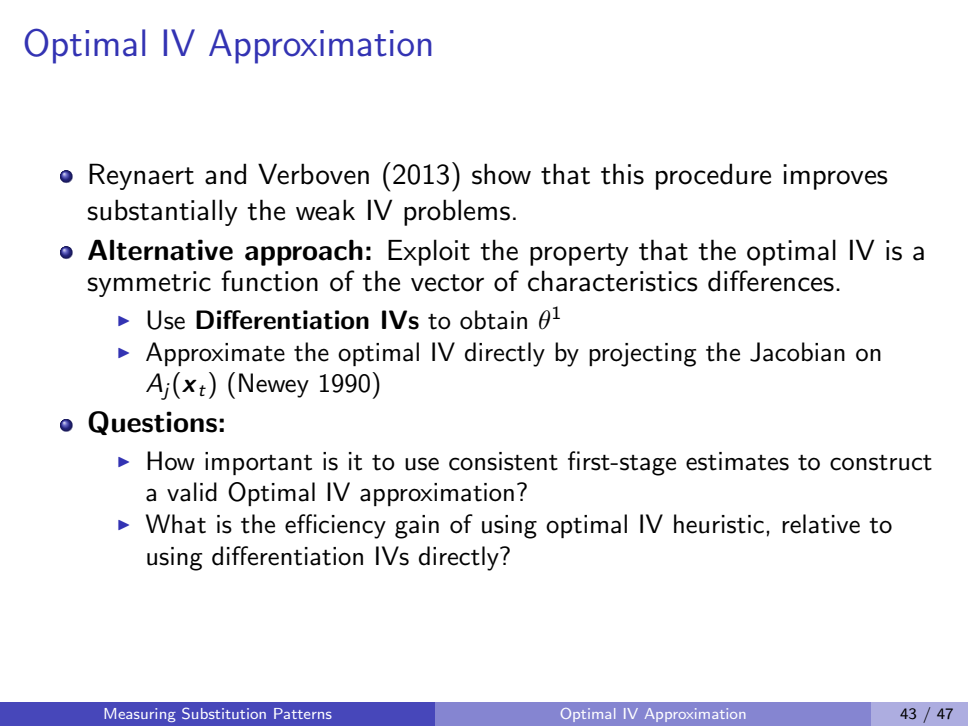  Describe the element at coordinates (501, 174) in the screenshot. I see `show` at that location.
